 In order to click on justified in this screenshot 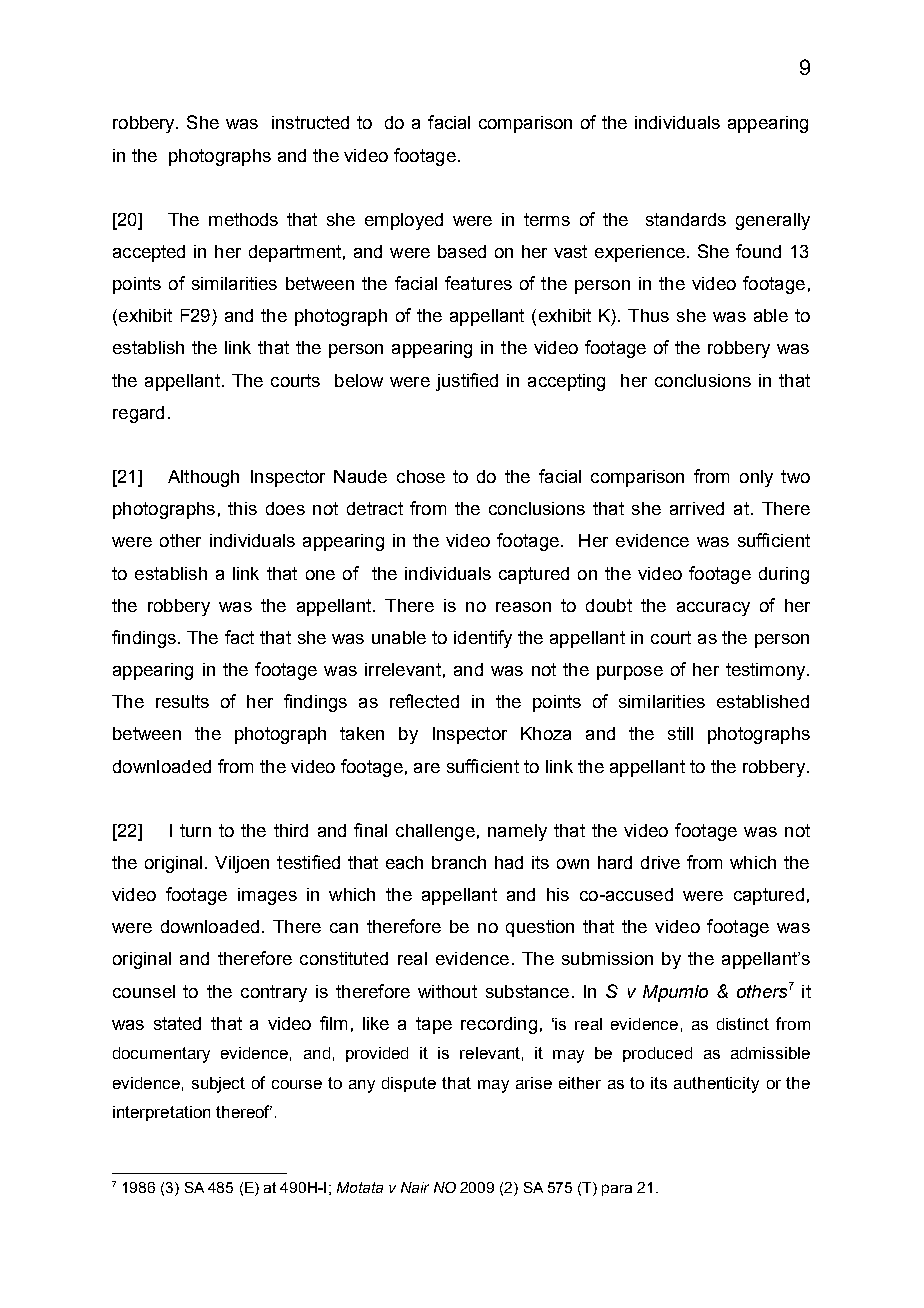, I will do `click(467, 382)`.
